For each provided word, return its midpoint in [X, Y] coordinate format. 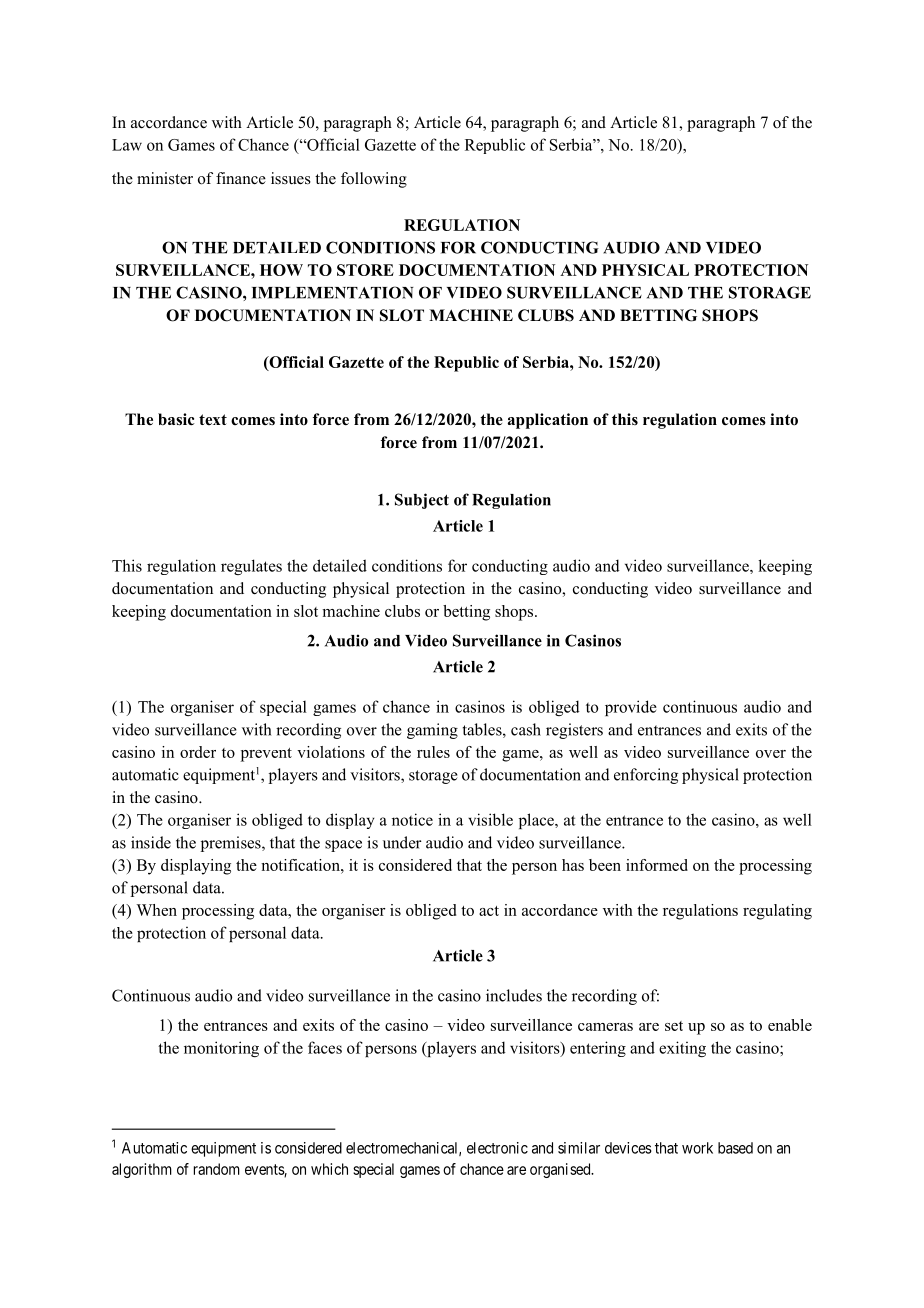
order [198, 752]
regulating [777, 912]
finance [241, 178]
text [213, 419]
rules [433, 752]
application [548, 421]
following [374, 180]
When [156, 910]
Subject [422, 501]
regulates [251, 567]
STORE [365, 270]
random [217, 1169]
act [489, 911]
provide [631, 708]
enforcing [646, 776]
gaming [432, 731]
